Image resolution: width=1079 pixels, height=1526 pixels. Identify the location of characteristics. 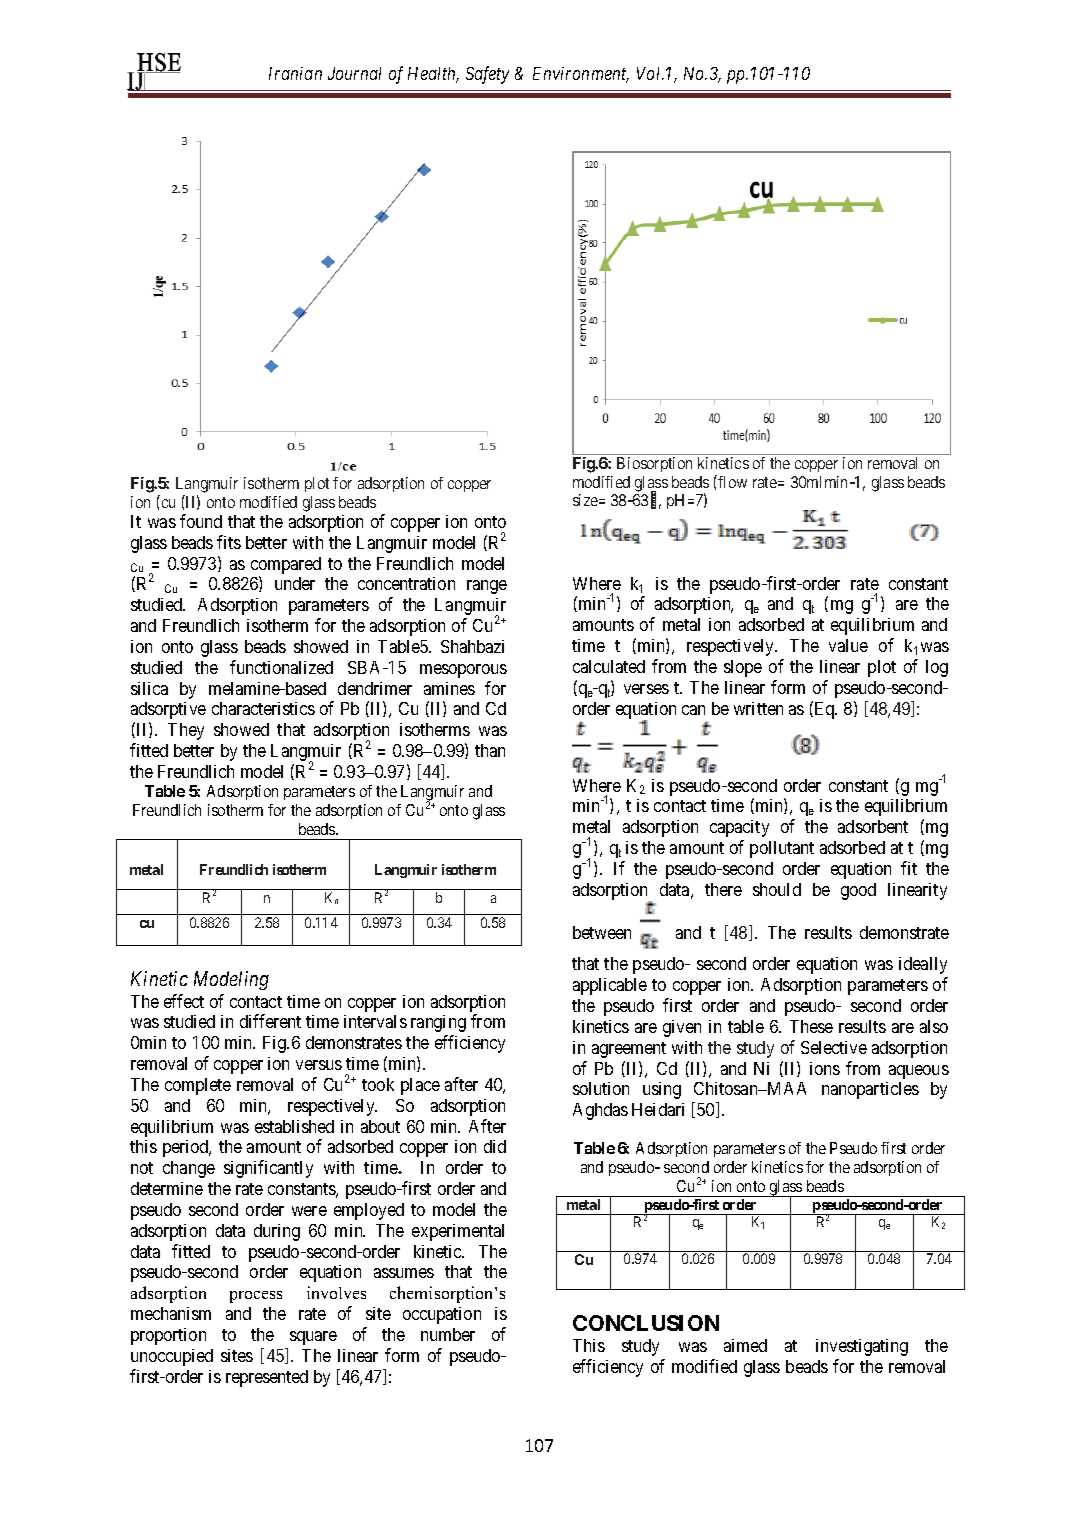
(263, 708).
